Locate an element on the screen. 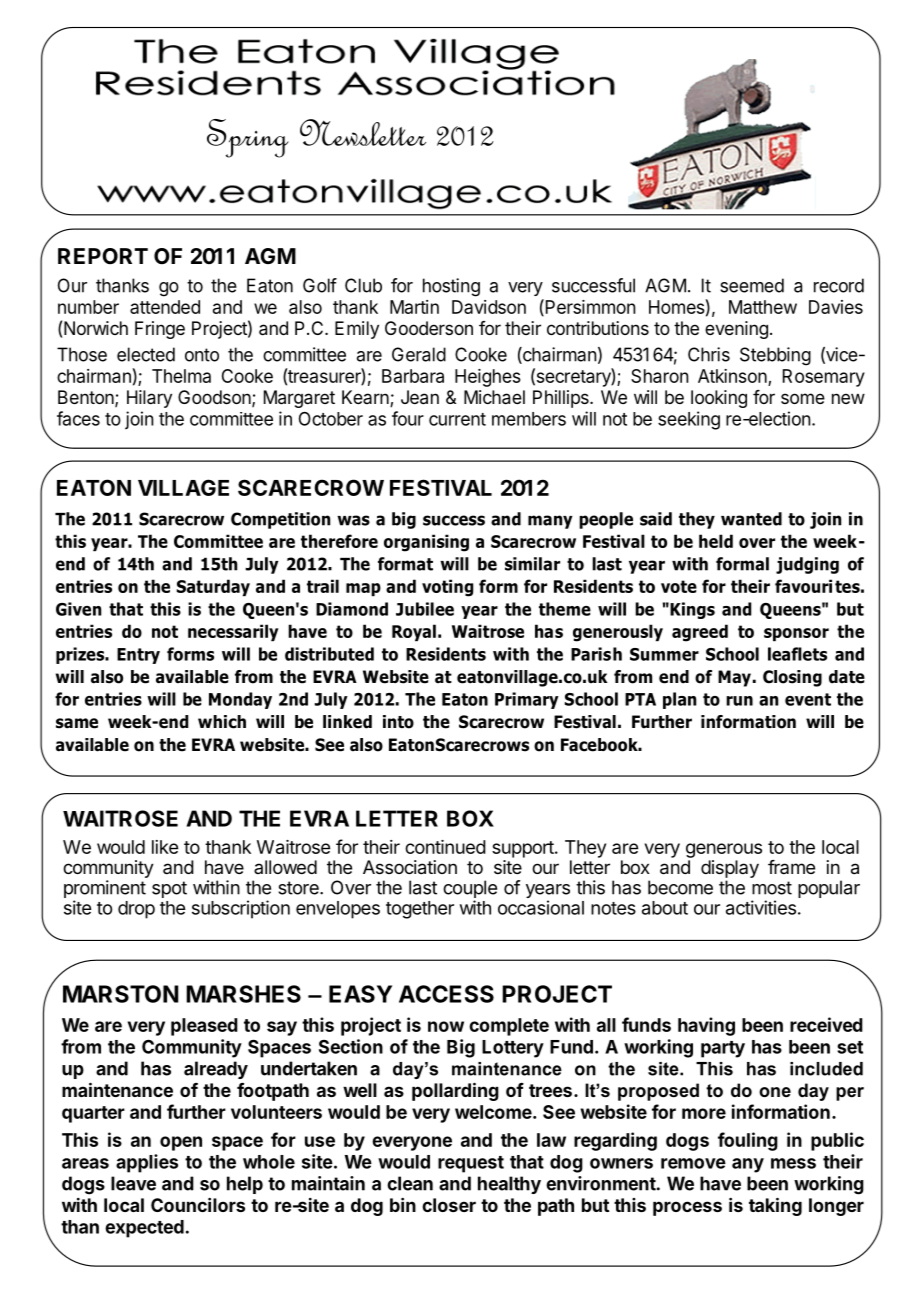 This screenshot has height=1308, width=924. seemed is located at coordinates (752, 285).
